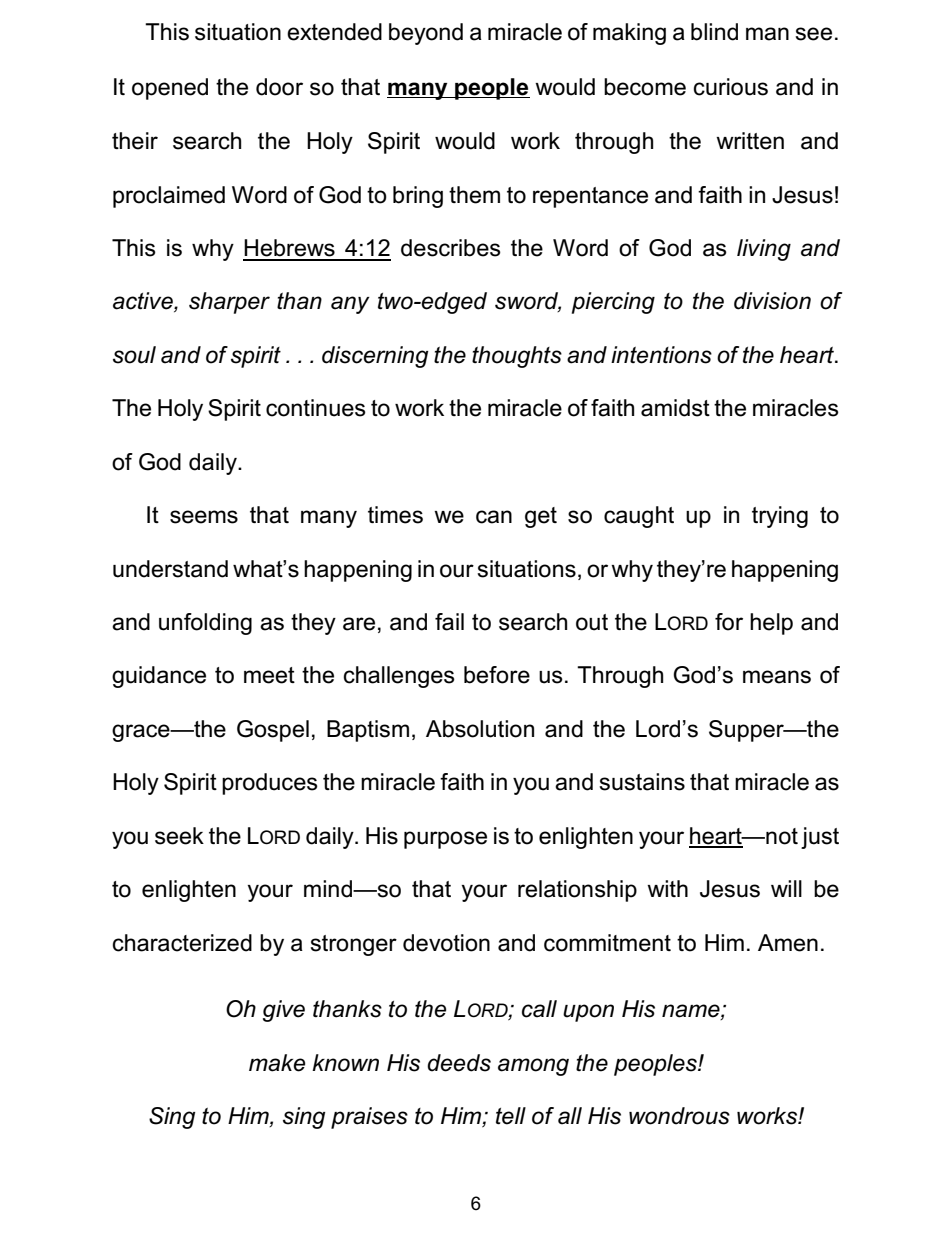 The width and height of the image is (952, 1233). I want to click on Gospel, so click(273, 731).
